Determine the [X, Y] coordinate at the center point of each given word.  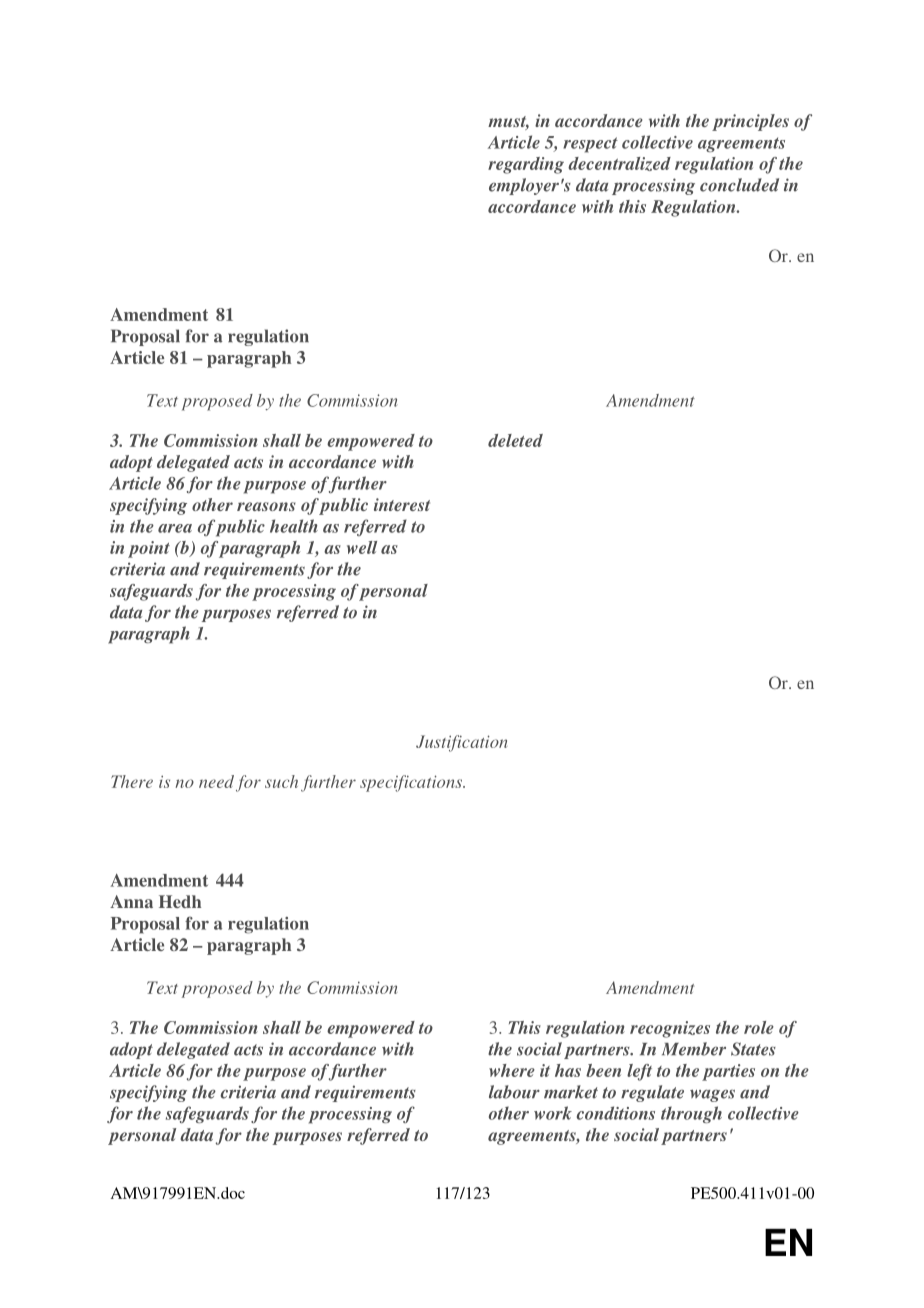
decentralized [619, 164]
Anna [131, 901]
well [362, 547]
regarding [526, 165]
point [149, 549]
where [512, 1070]
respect [590, 145]
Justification [461, 743]
